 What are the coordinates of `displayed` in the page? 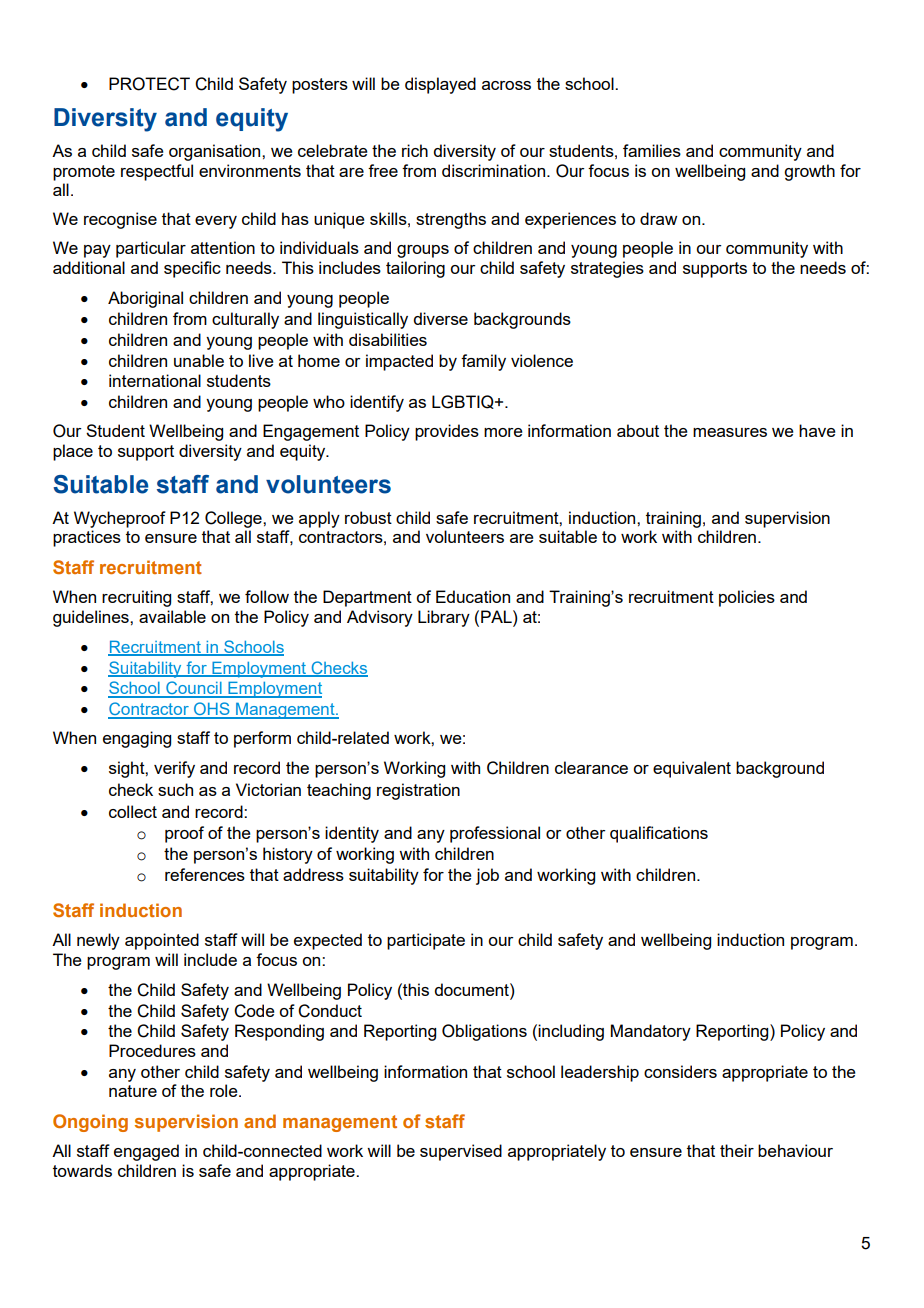 It's located at (440, 85).
